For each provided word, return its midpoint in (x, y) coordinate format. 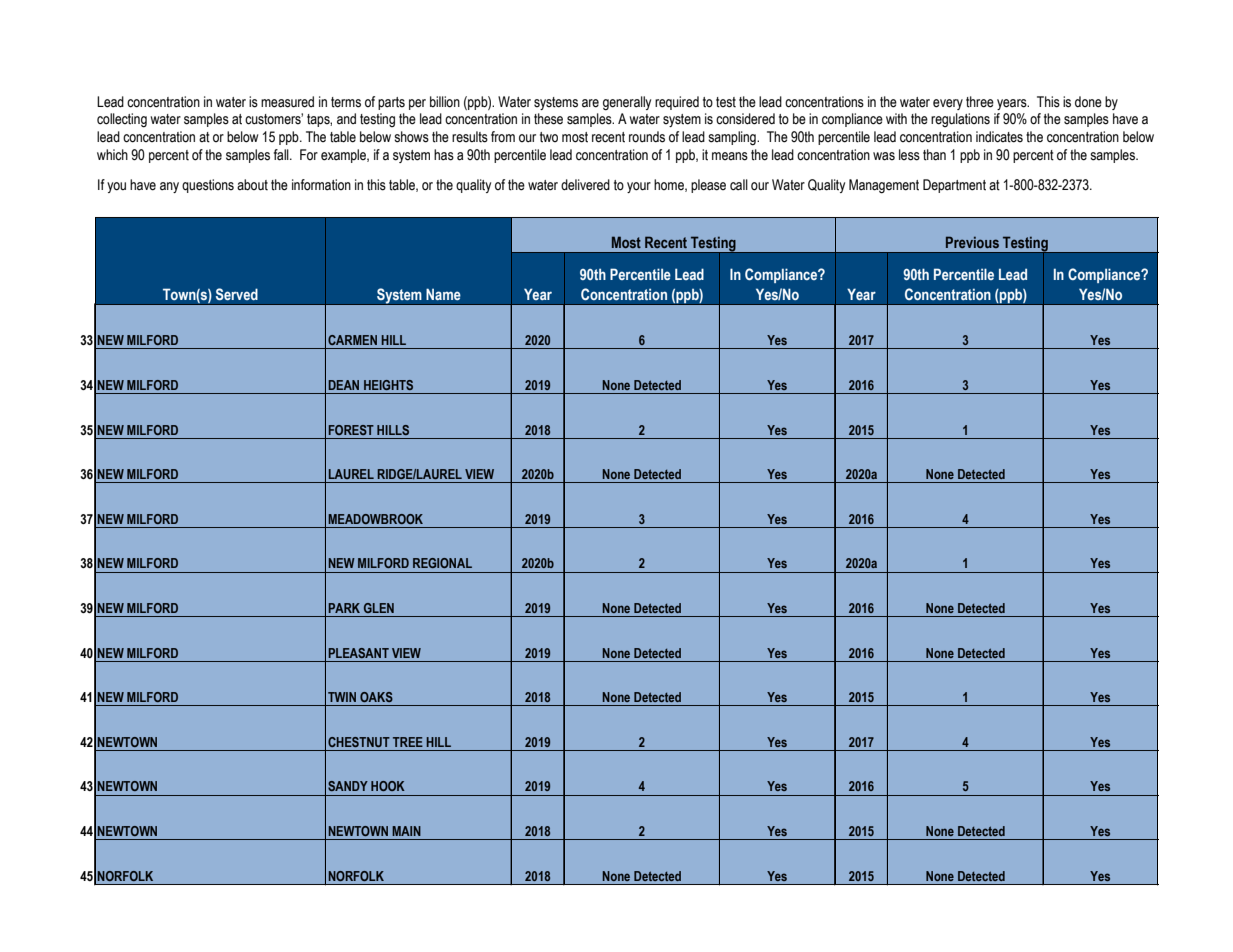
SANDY (348, 786)
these (548, 119)
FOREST (351, 430)
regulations (960, 120)
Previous (972, 242)
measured (287, 102)
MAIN (406, 831)
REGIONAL (442, 563)
